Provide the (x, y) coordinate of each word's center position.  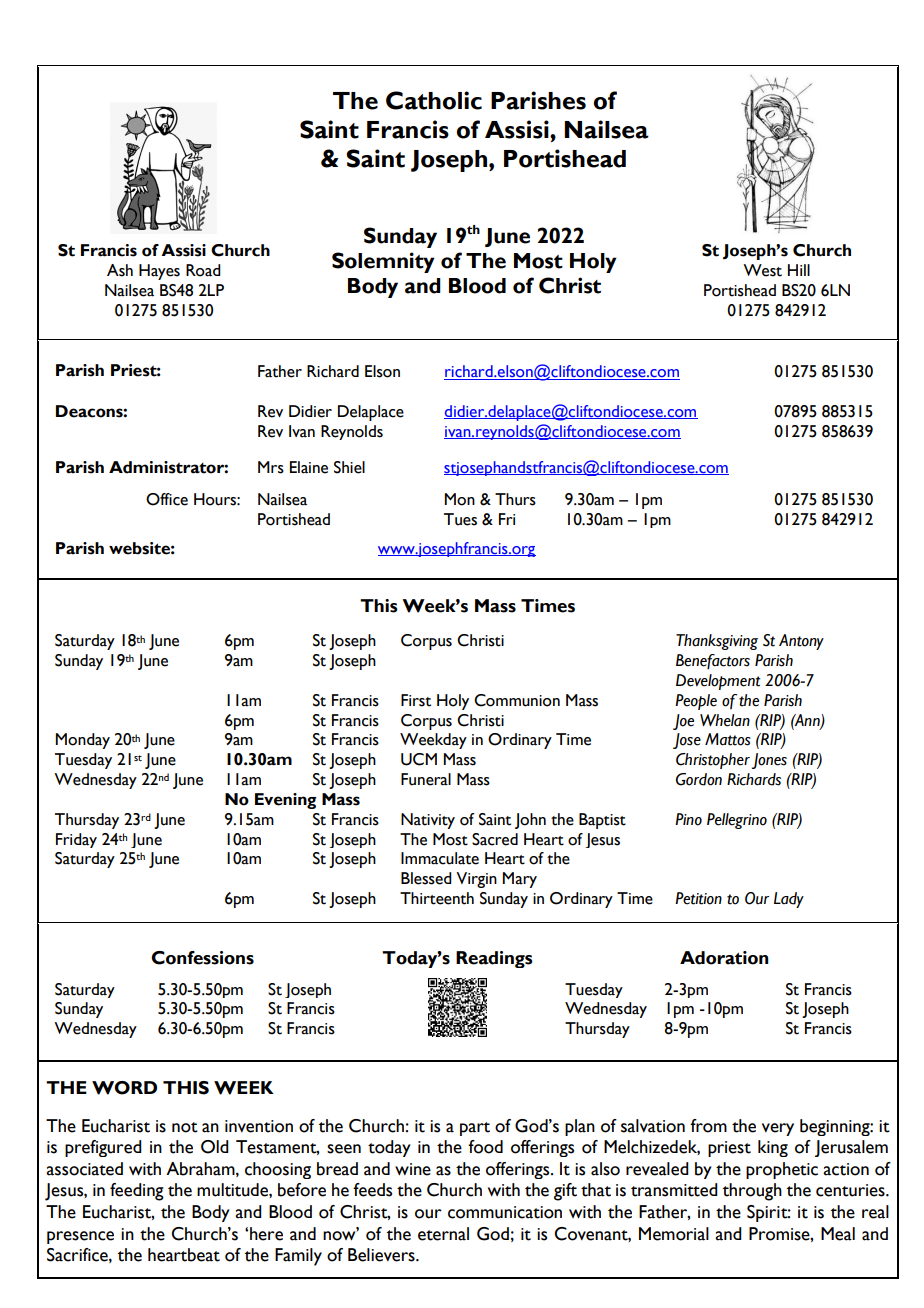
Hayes (159, 272)
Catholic (434, 100)
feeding (137, 1192)
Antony (801, 642)
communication (505, 1212)
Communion (517, 700)
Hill (799, 270)
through (752, 1192)
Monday (82, 741)
